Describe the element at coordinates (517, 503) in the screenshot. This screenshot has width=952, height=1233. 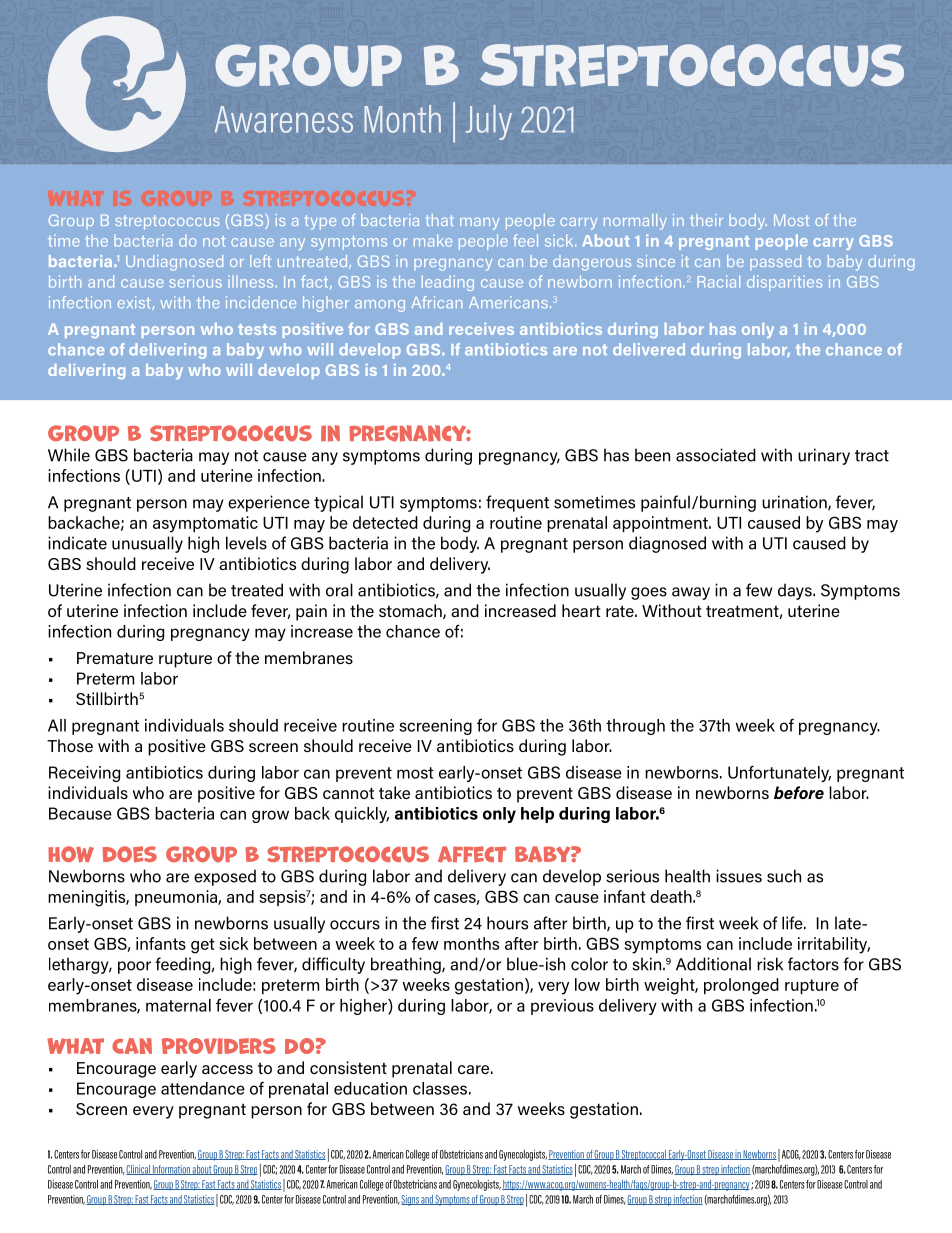
I see `frequent` at that location.
